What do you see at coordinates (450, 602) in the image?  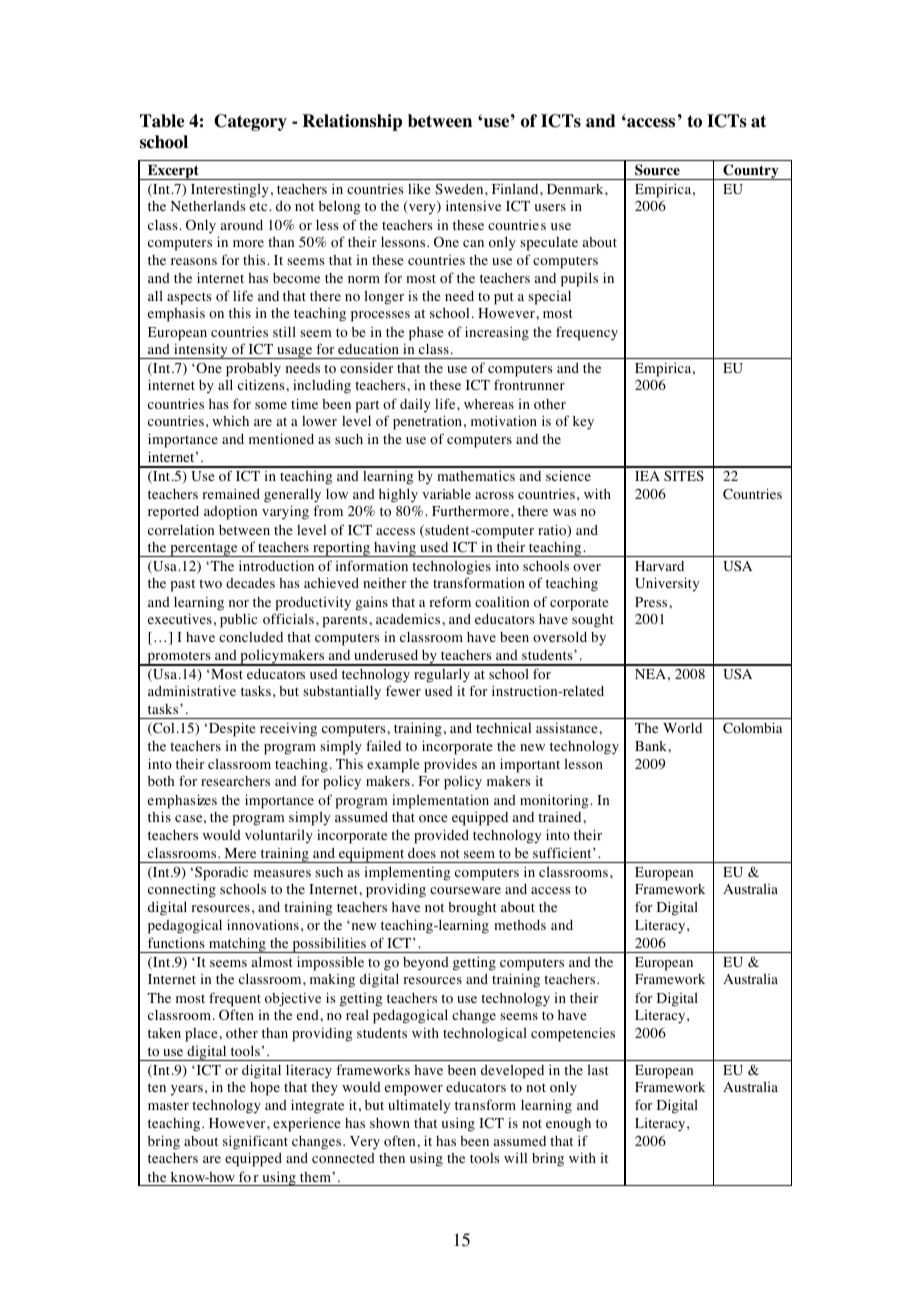 I see `reform` at bounding box center [450, 602].
